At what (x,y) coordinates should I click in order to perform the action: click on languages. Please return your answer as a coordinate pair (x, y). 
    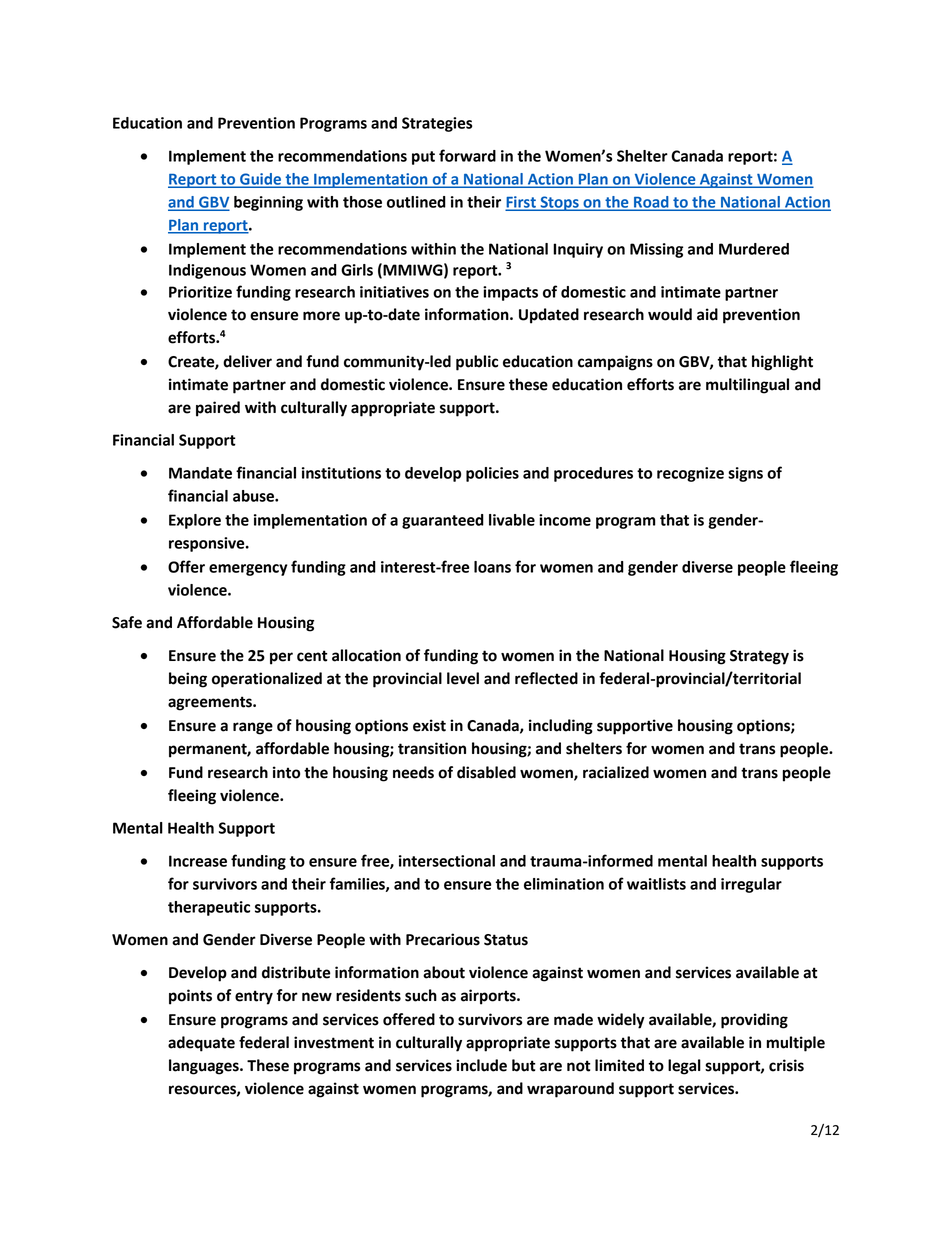
    Looking at the image, I should click on (205, 1067).
